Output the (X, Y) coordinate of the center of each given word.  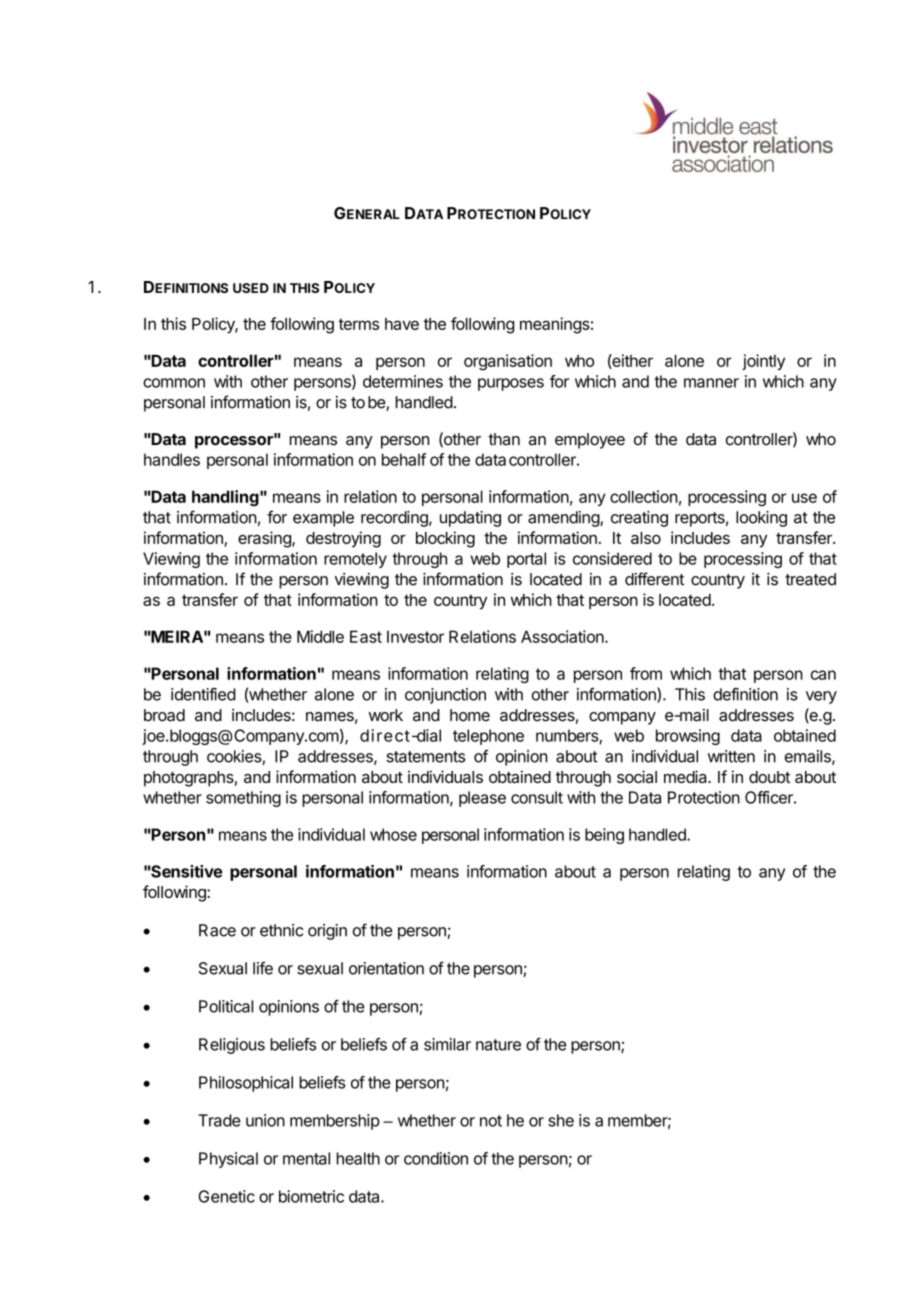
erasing (265, 539)
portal (526, 560)
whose (393, 834)
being (604, 836)
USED (251, 288)
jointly (763, 362)
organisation (508, 362)
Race (217, 930)
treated (810, 579)
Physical (228, 1160)
